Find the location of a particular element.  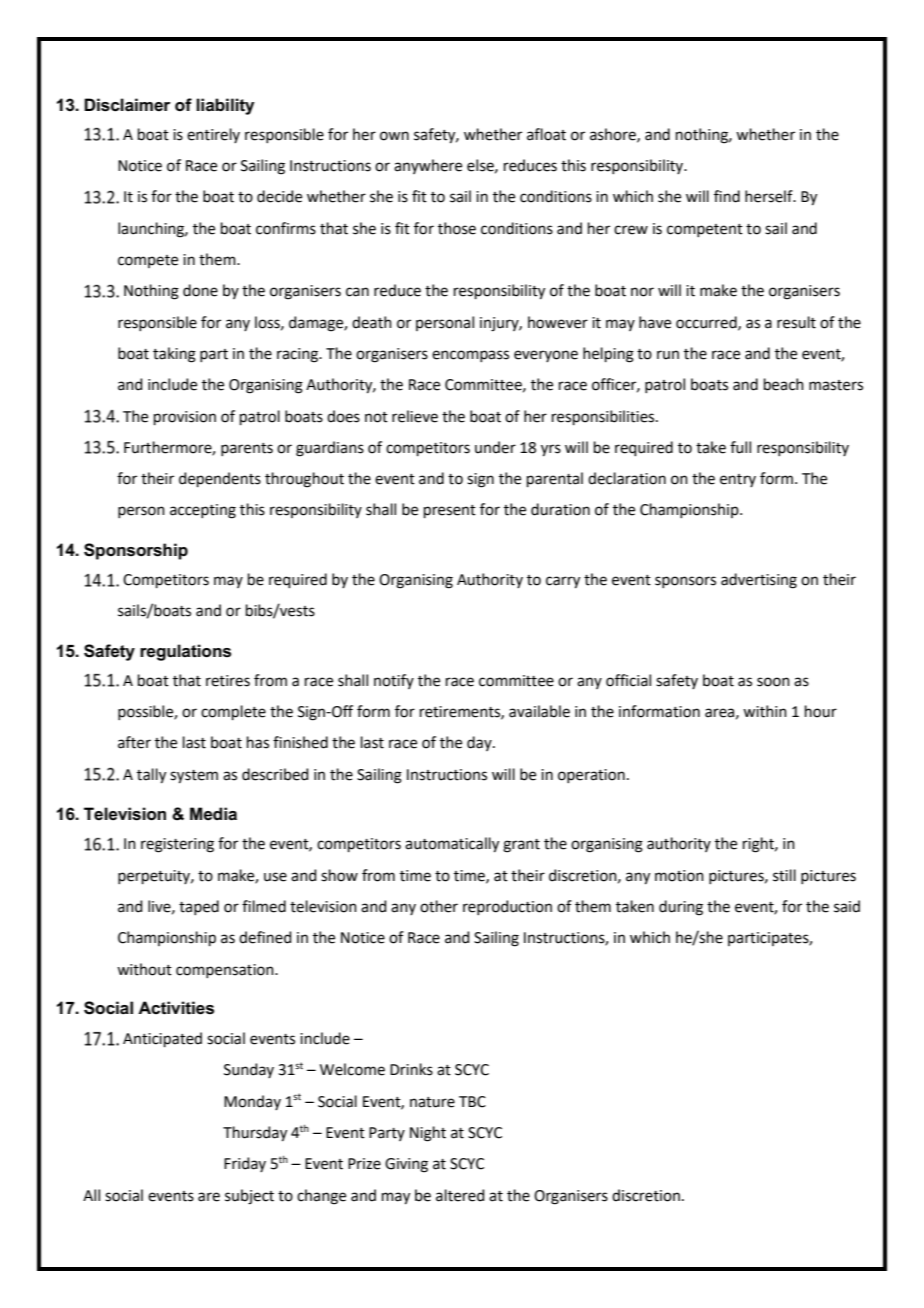

available is located at coordinates (539, 711).
